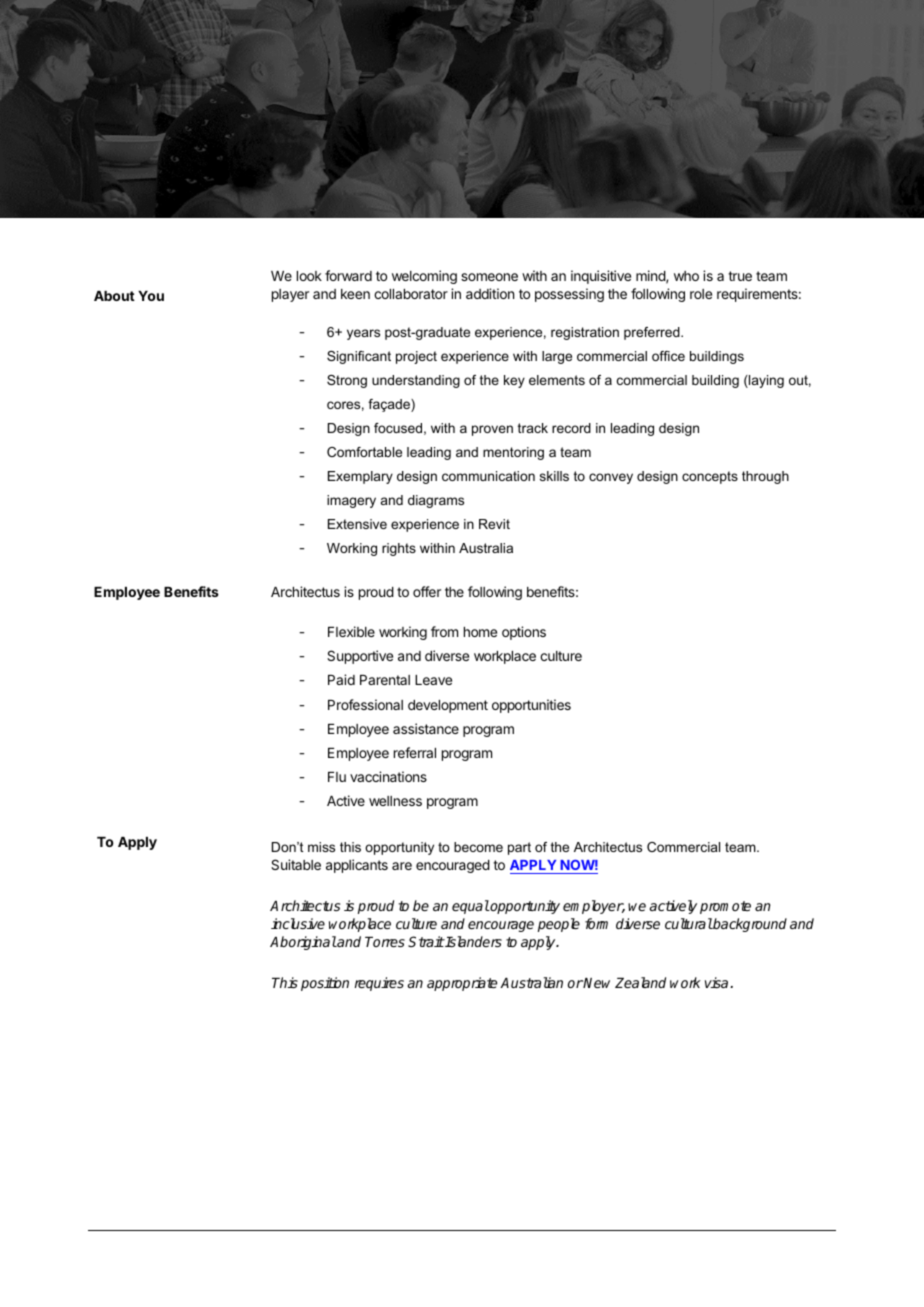 This screenshot has width=924, height=1307. I want to click on concepts, so click(710, 477).
